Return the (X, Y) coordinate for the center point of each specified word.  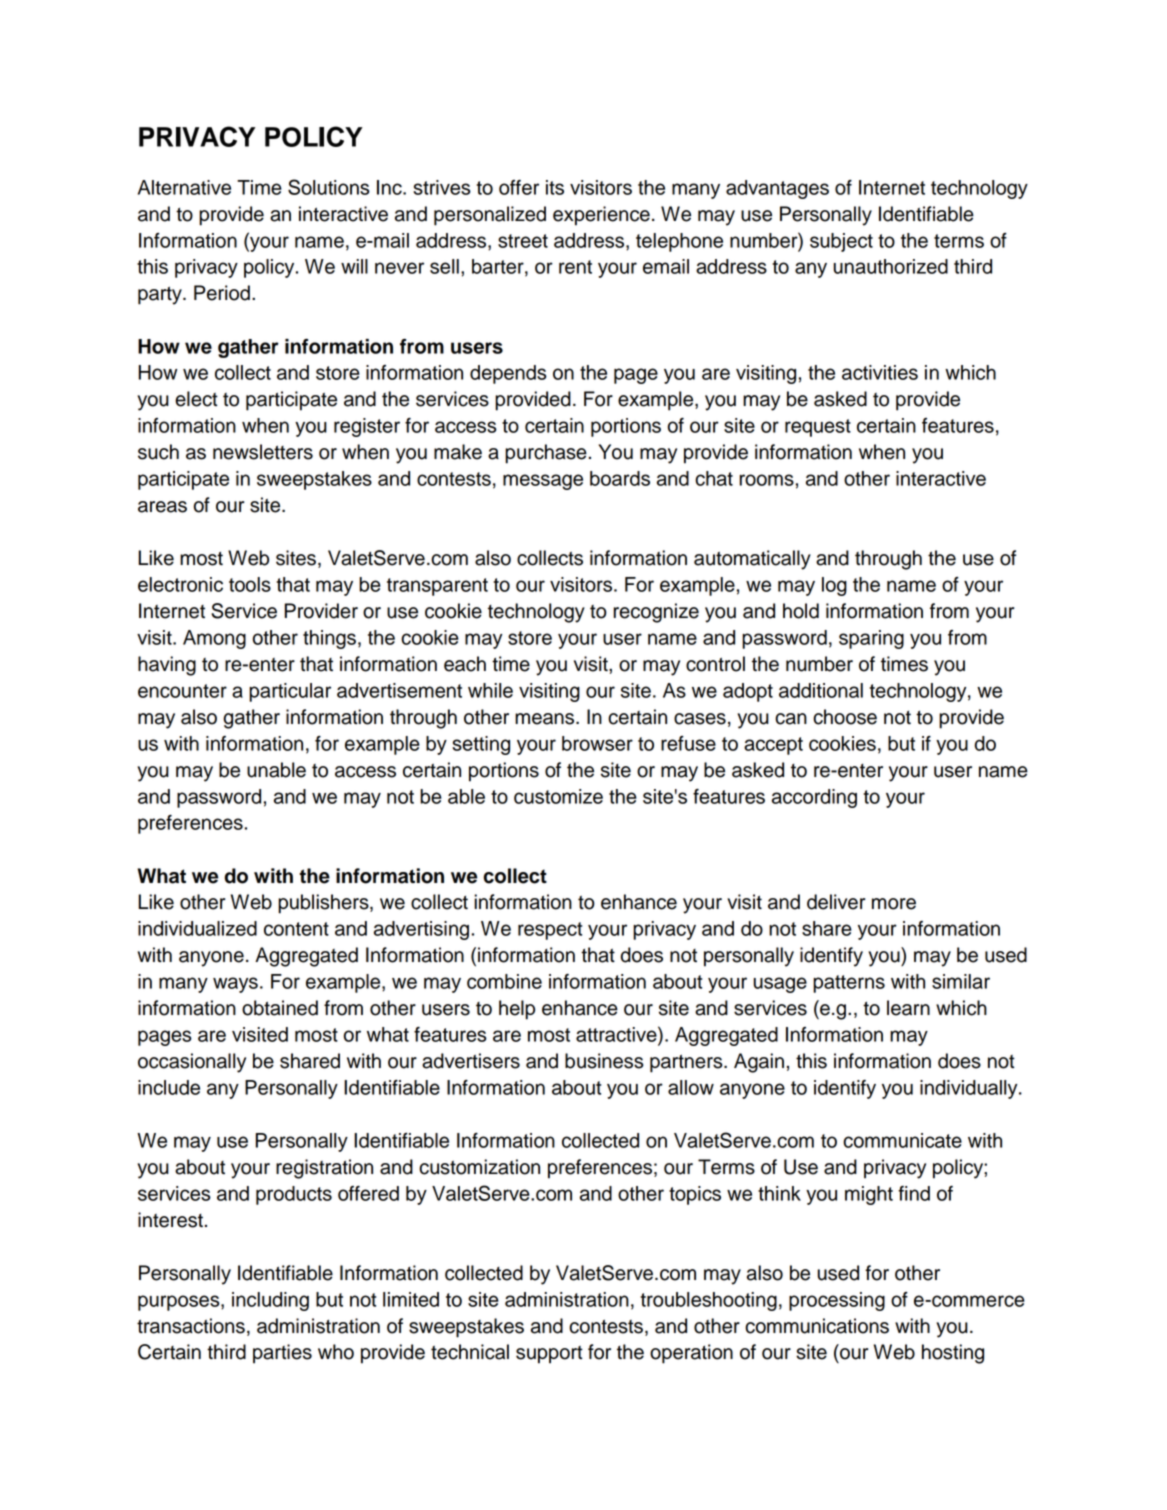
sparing (871, 639)
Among (214, 639)
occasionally (192, 1063)
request (818, 428)
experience (601, 216)
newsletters (263, 452)
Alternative (184, 187)
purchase (546, 454)
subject (841, 242)
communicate (902, 1140)
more (894, 904)
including (270, 1301)
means (546, 719)
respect (550, 931)
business (604, 1061)
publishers (324, 904)
